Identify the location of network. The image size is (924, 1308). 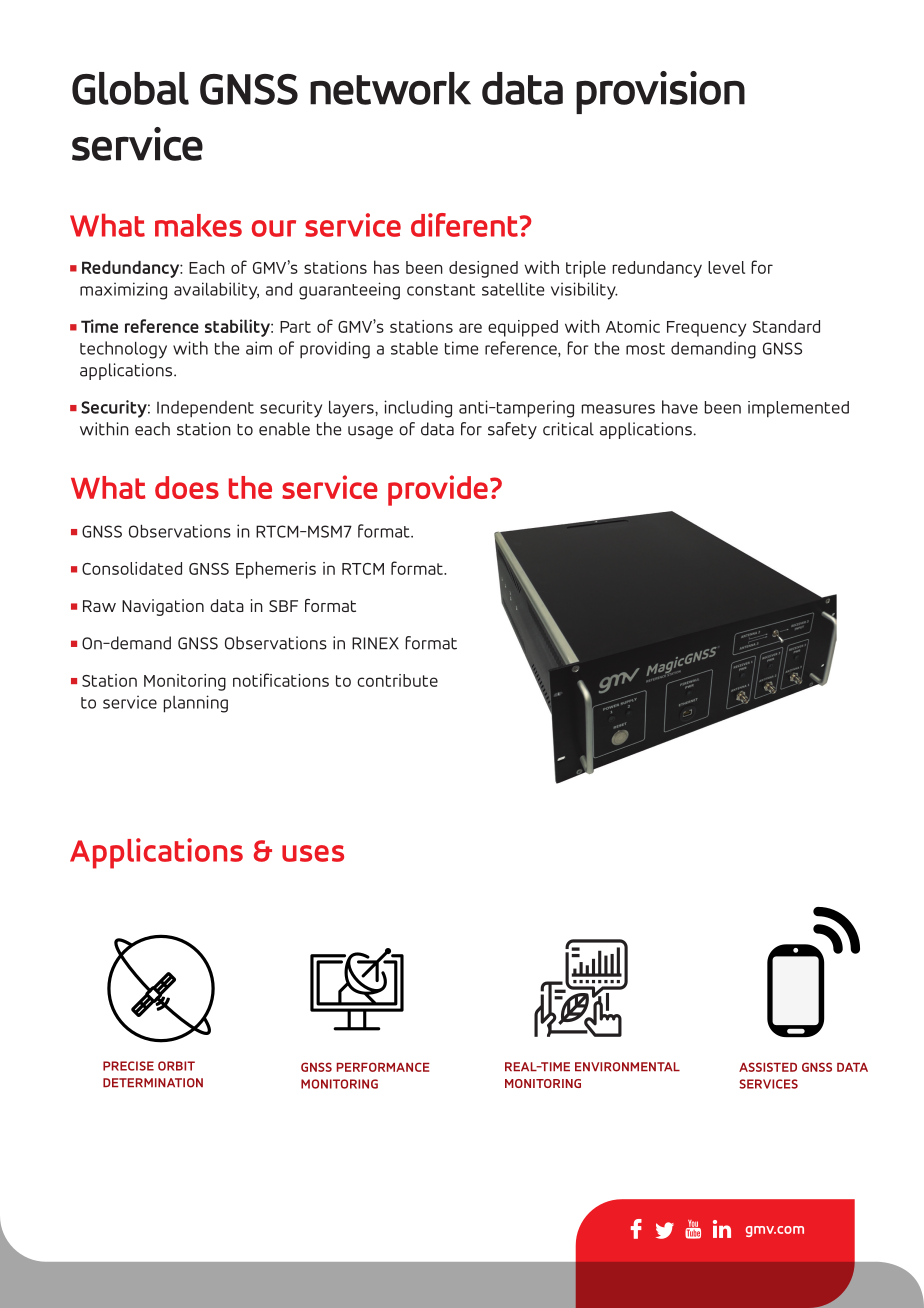
(390, 88).
